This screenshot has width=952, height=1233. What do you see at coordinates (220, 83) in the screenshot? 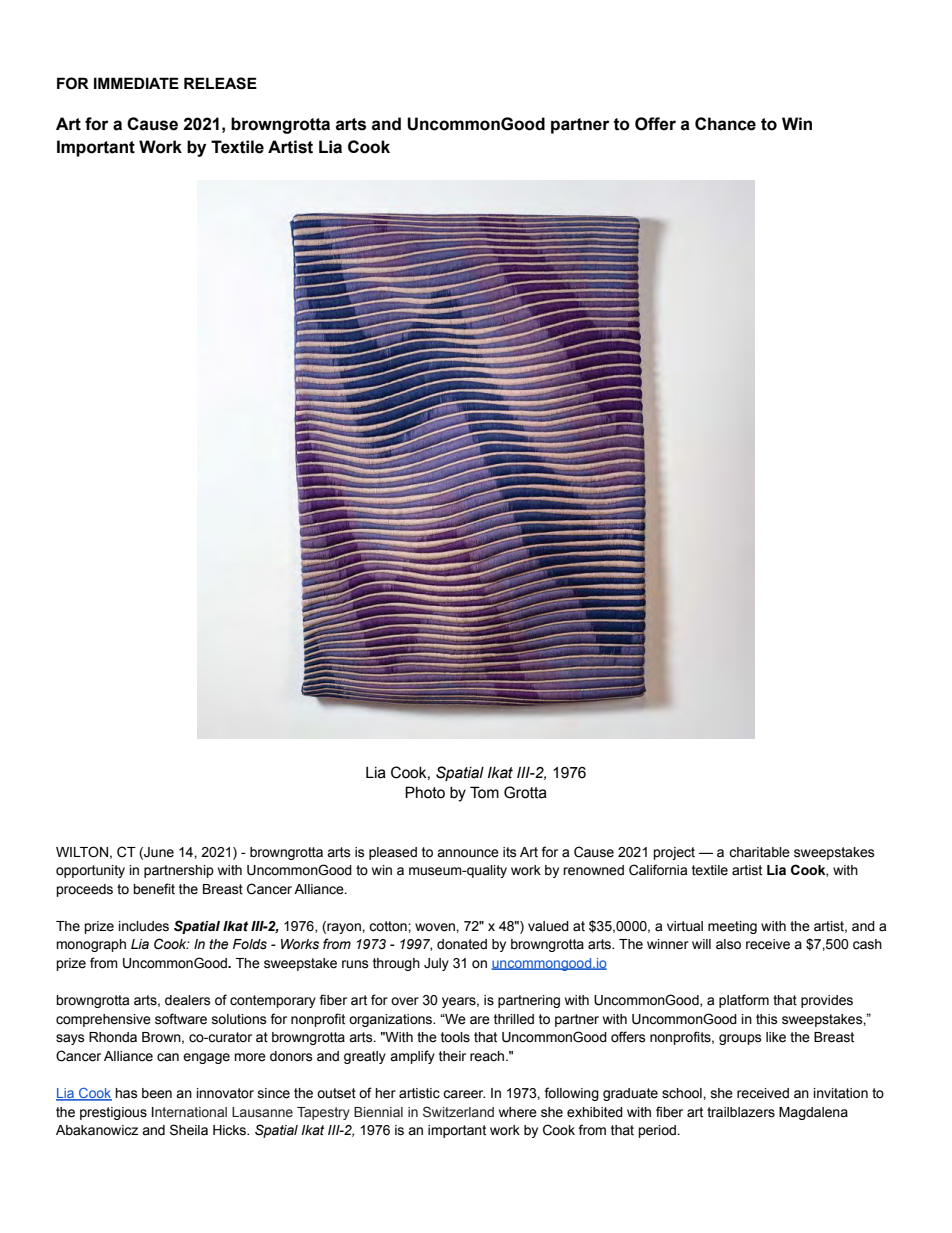
I see `RELEASE` at bounding box center [220, 83].
